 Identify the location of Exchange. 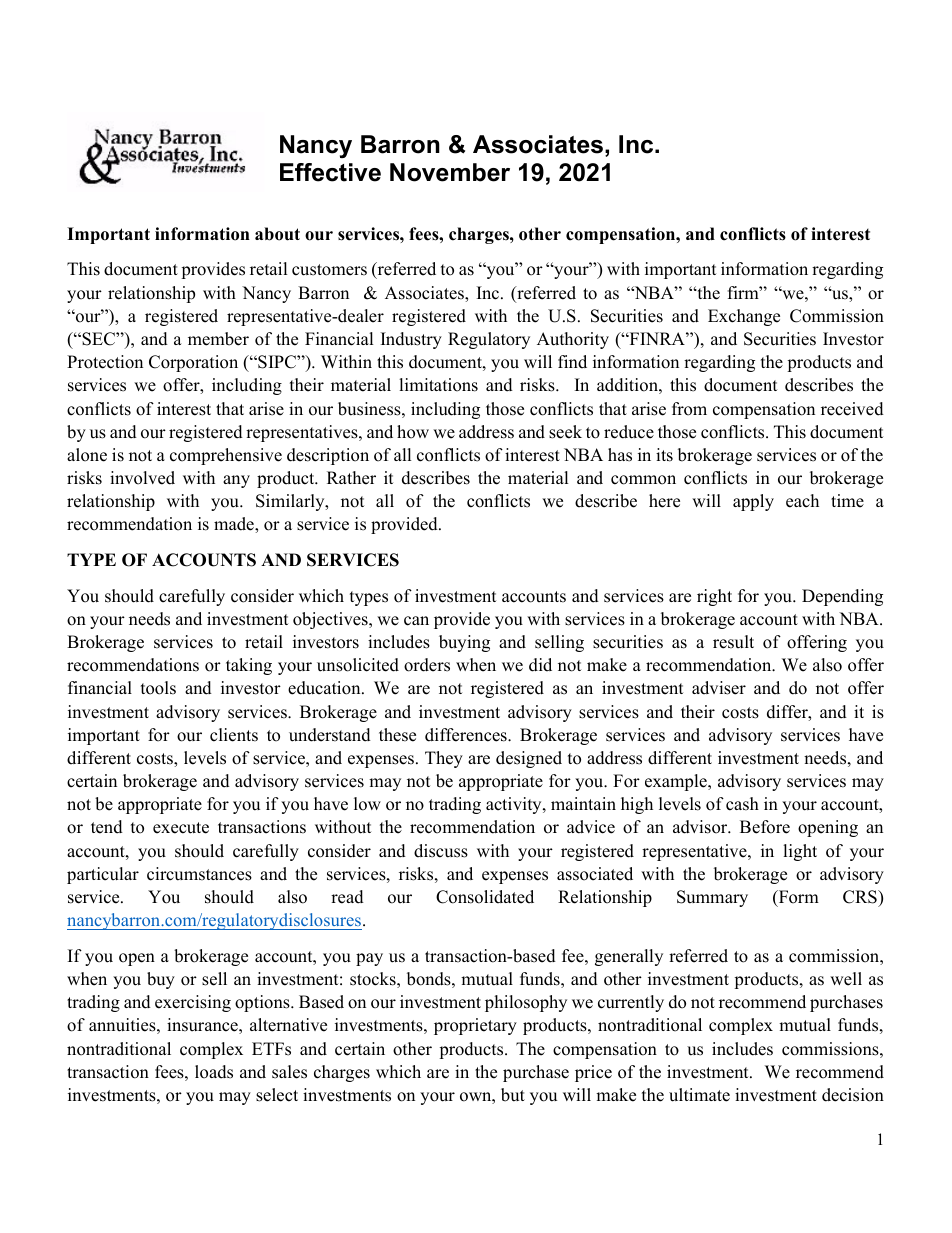
(744, 317).
